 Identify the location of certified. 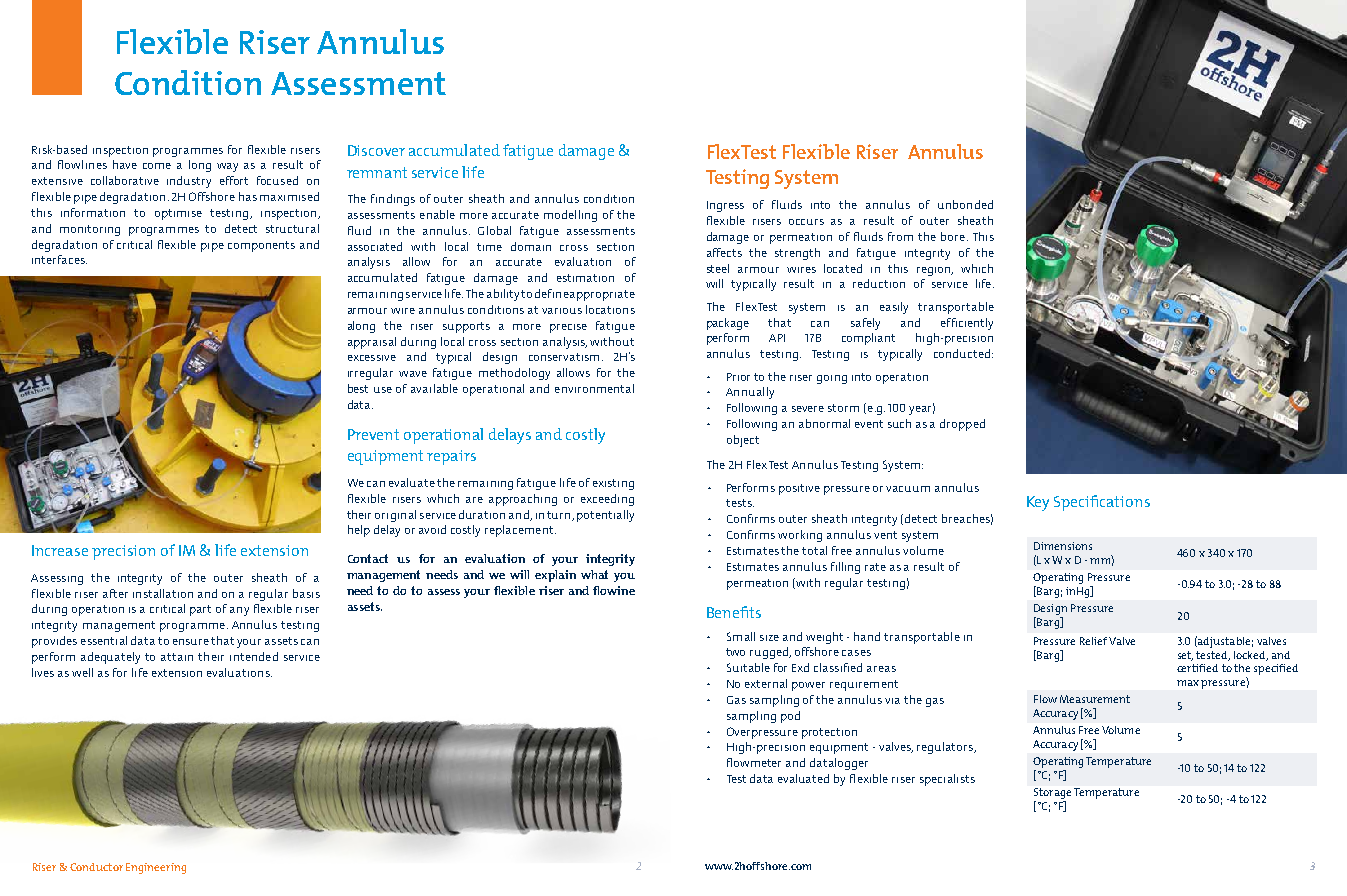
(1197, 668).
